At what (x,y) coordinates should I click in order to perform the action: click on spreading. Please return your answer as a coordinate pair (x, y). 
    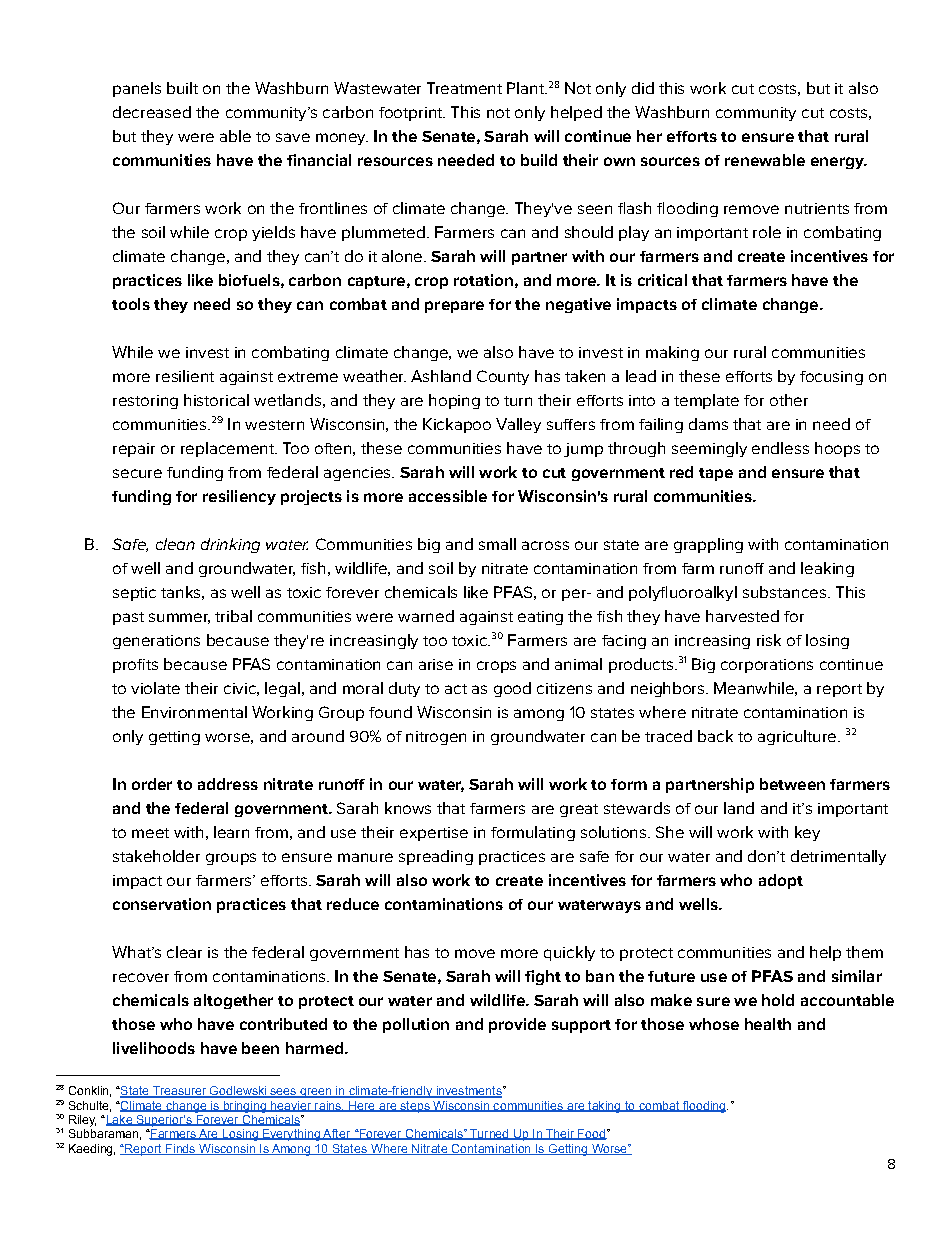
    Looking at the image, I should click on (436, 857).
